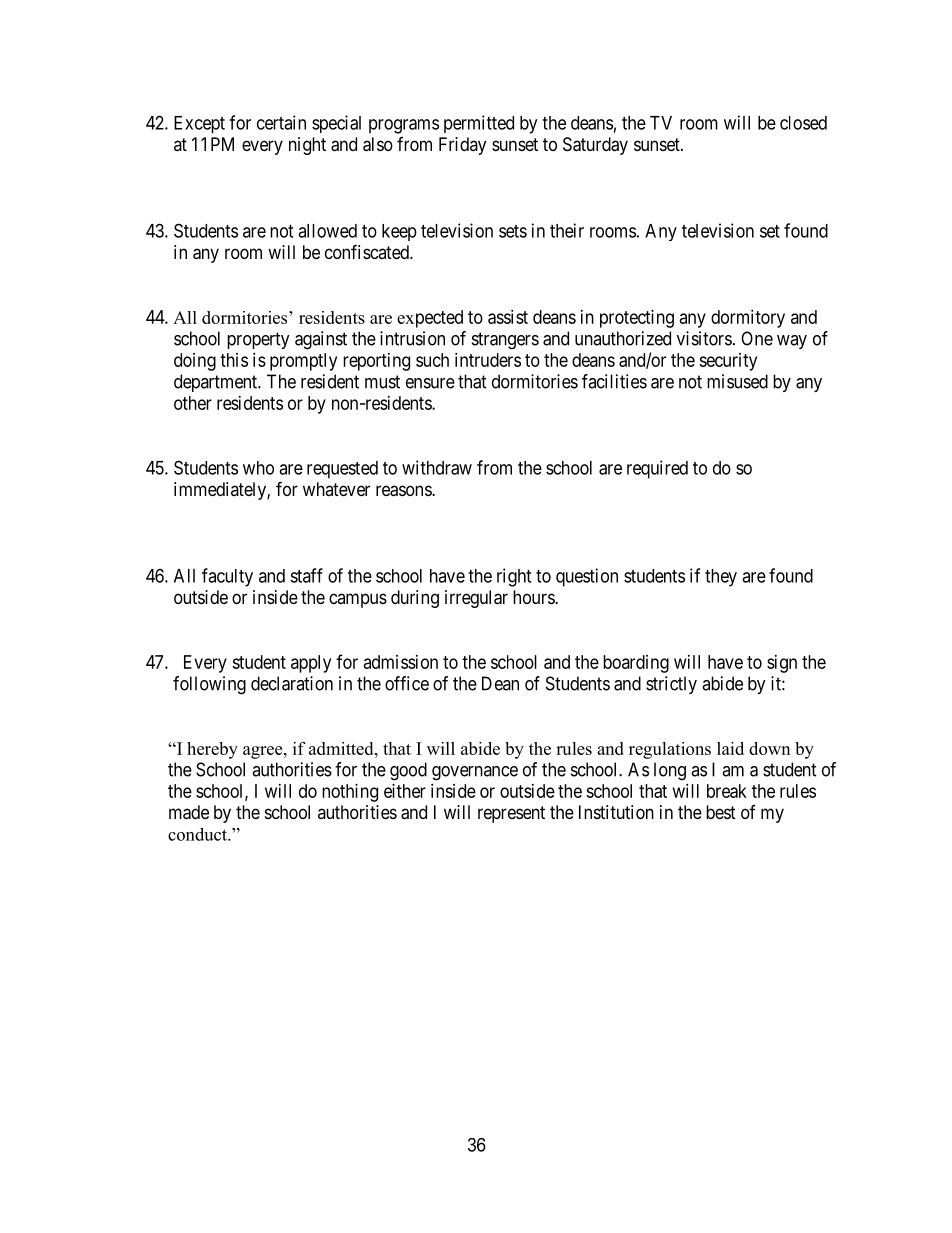  What do you see at coordinates (721, 578) in the screenshot?
I see `they` at bounding box center [721, 578].
